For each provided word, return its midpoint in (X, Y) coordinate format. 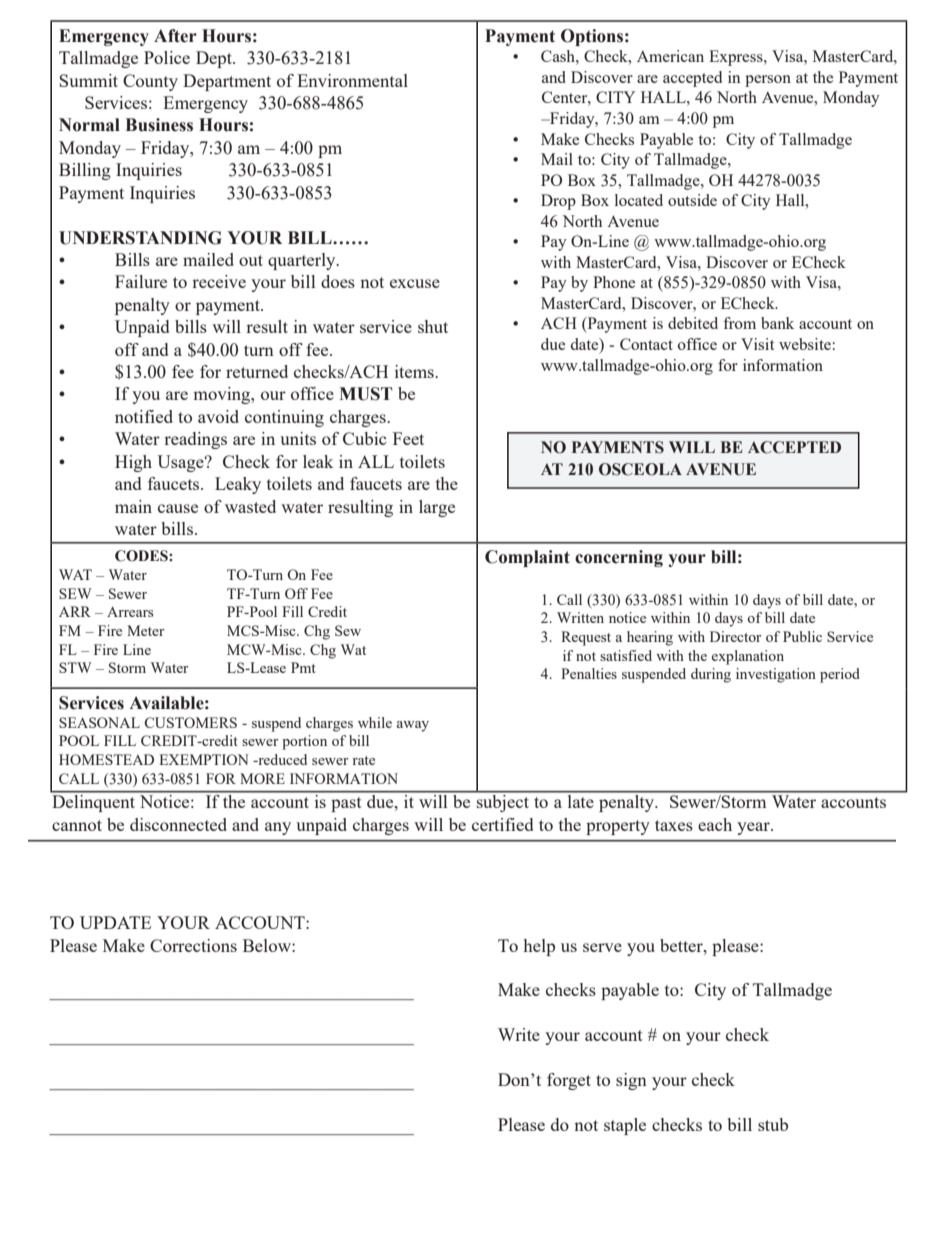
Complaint (527, 558)
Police (167, 57)
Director (736, 636)
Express (737, 58)
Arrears (130, 612)
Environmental (352, 80)
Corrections (193, 945)
